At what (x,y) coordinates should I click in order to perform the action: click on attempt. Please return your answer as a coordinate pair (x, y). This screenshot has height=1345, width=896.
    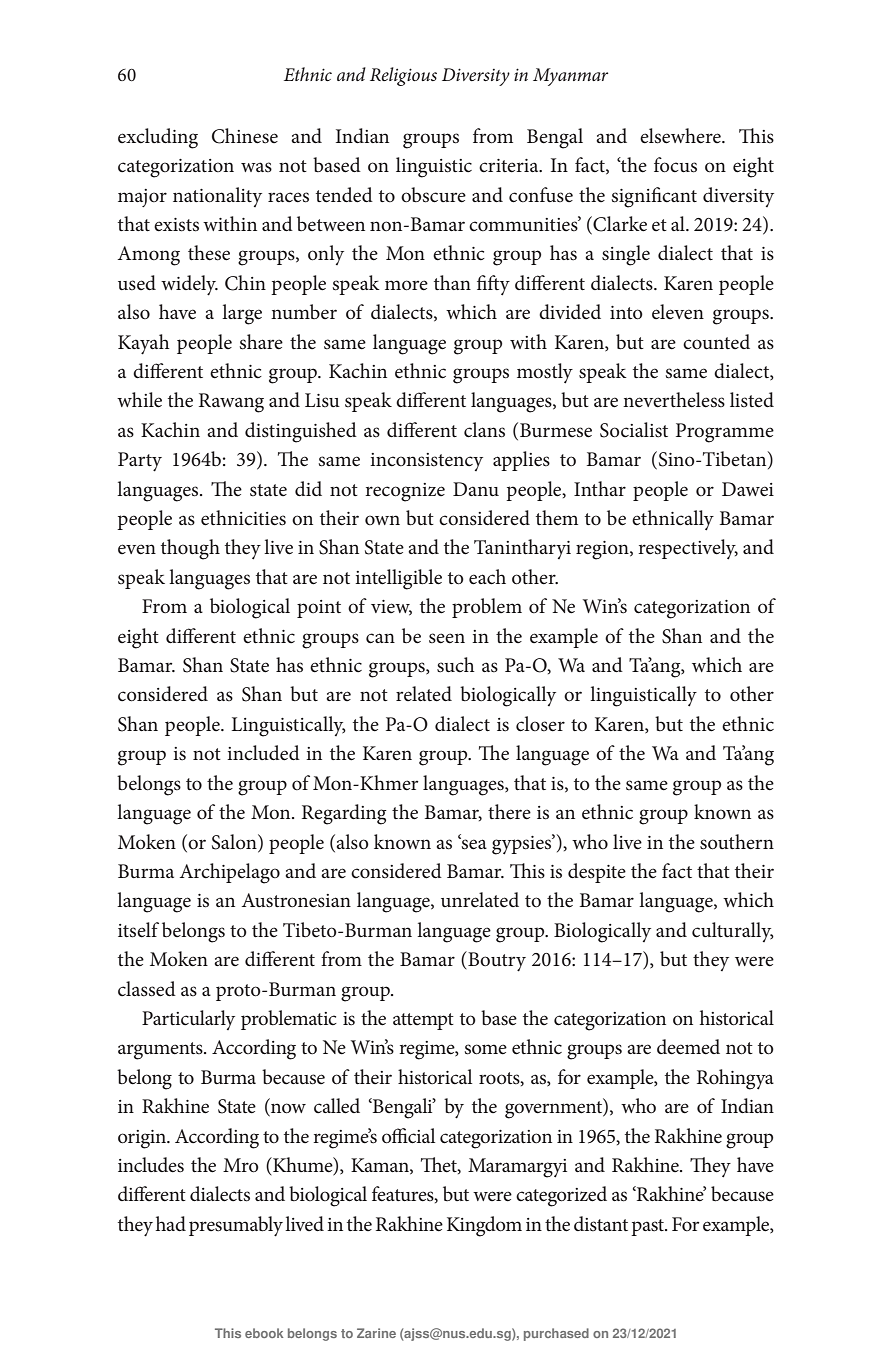
    Looking at the image, I should click on (423, 1021).
